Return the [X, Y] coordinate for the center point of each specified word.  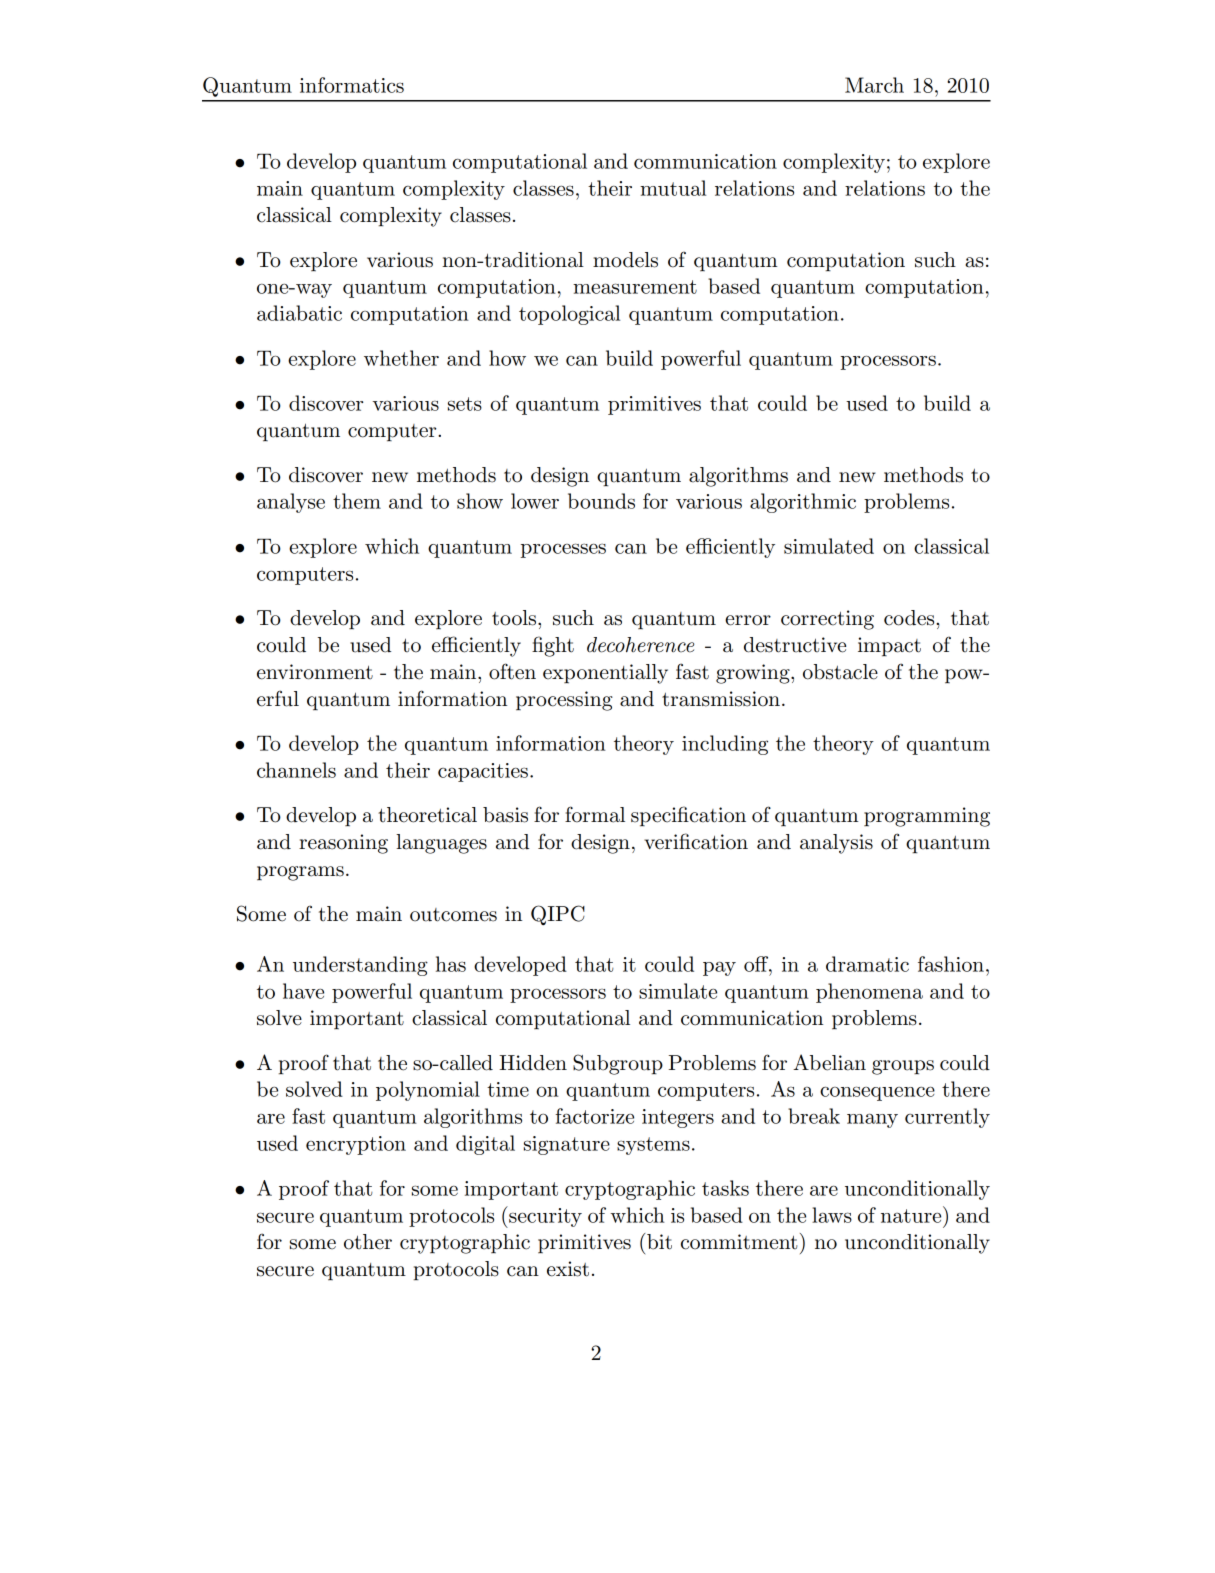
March [874, 85]
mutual [673, 188]
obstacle [840, 672]
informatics [352, 85]
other [368, 1242]
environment [315, 672]
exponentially [605, 674]
